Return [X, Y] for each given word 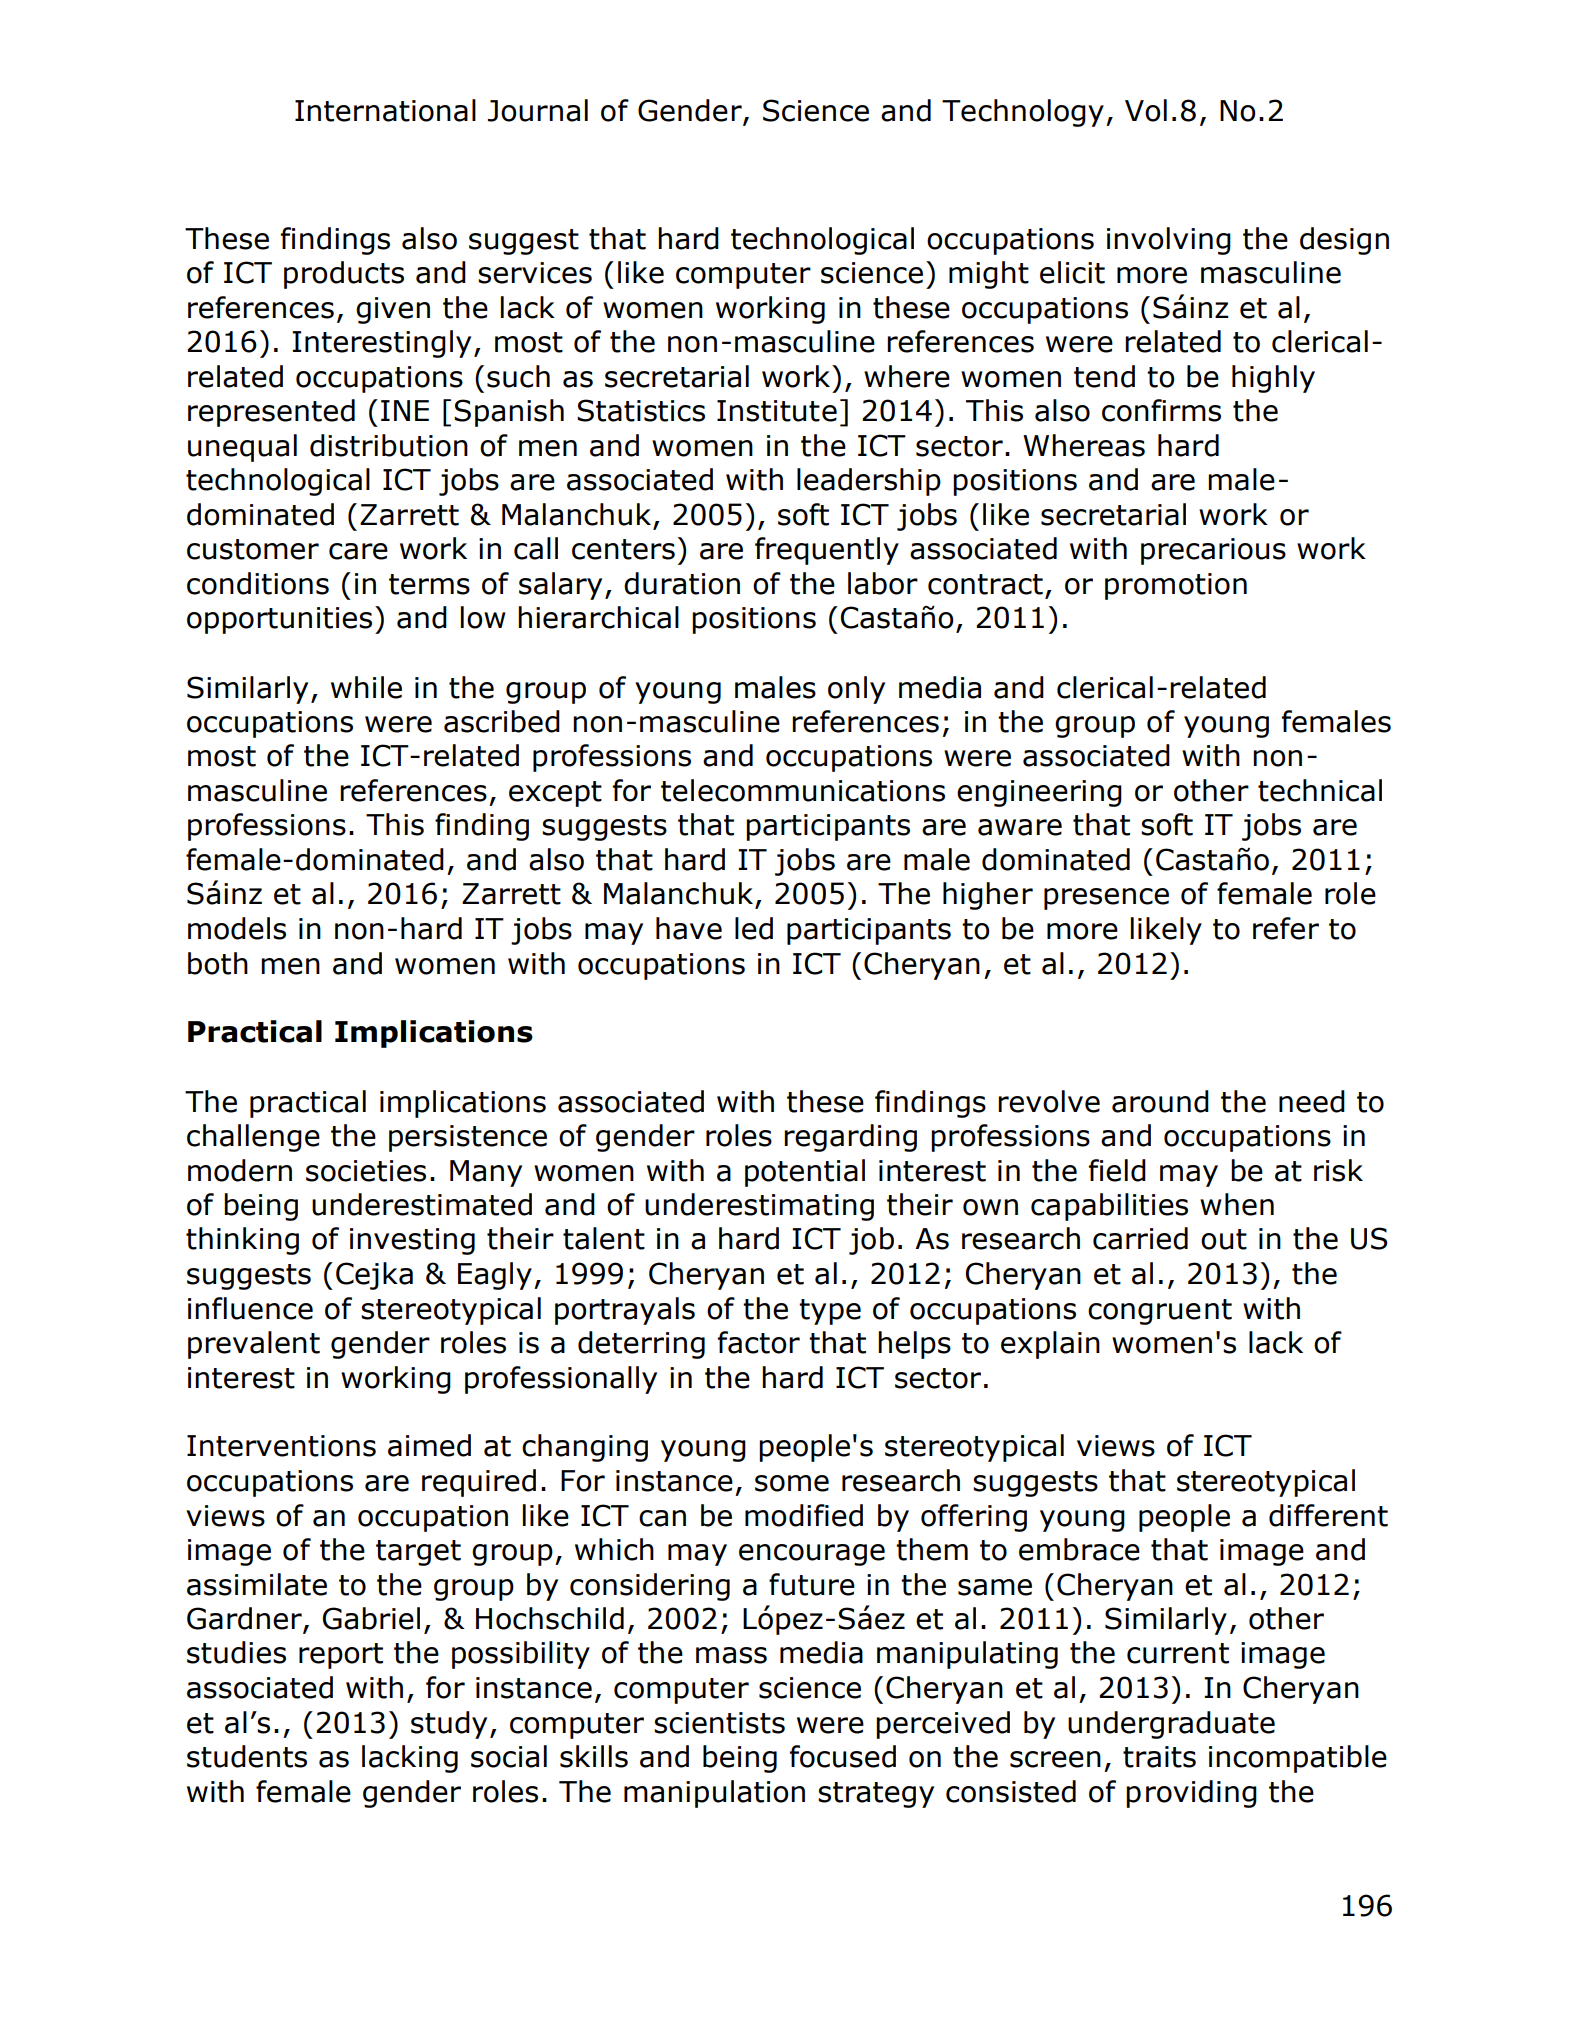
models [237, 928]
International [385, 110]
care [358, 551]
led [754, 928]
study [449, 1725]
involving [1169, 241]
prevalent [254, 1345]
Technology [1023, 113]
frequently [827, 551]
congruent [1160, 1312]
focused [843, 1756]
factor [759, 1342]
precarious [1213, 551]
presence [1106, 899]
